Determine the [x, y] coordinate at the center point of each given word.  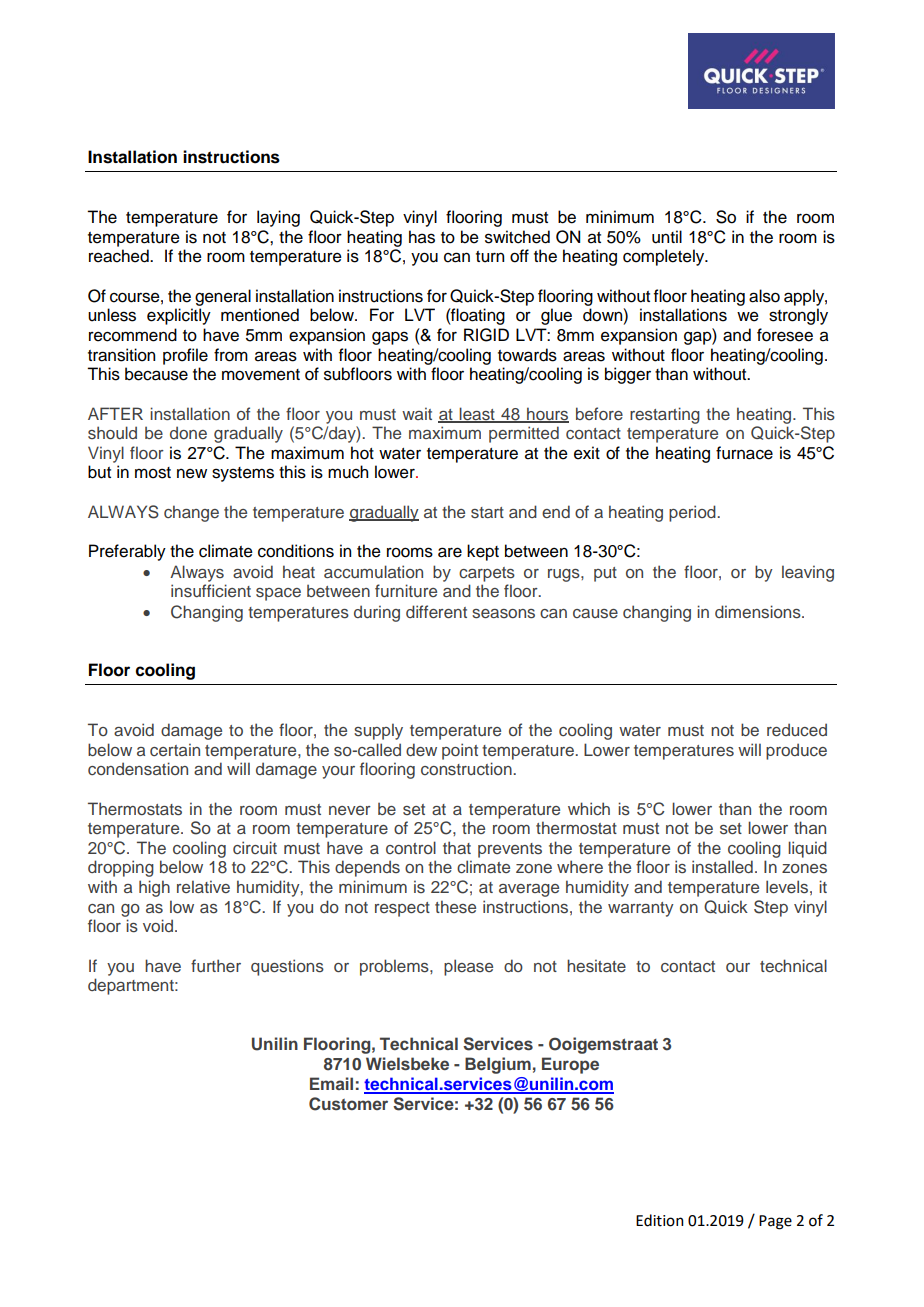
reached [120, 256]
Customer [348, 1104]
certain [175, 749]
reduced [797, 729]
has [422, 237]
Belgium [498, 1065]
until [667, 237]
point [460, 751]
